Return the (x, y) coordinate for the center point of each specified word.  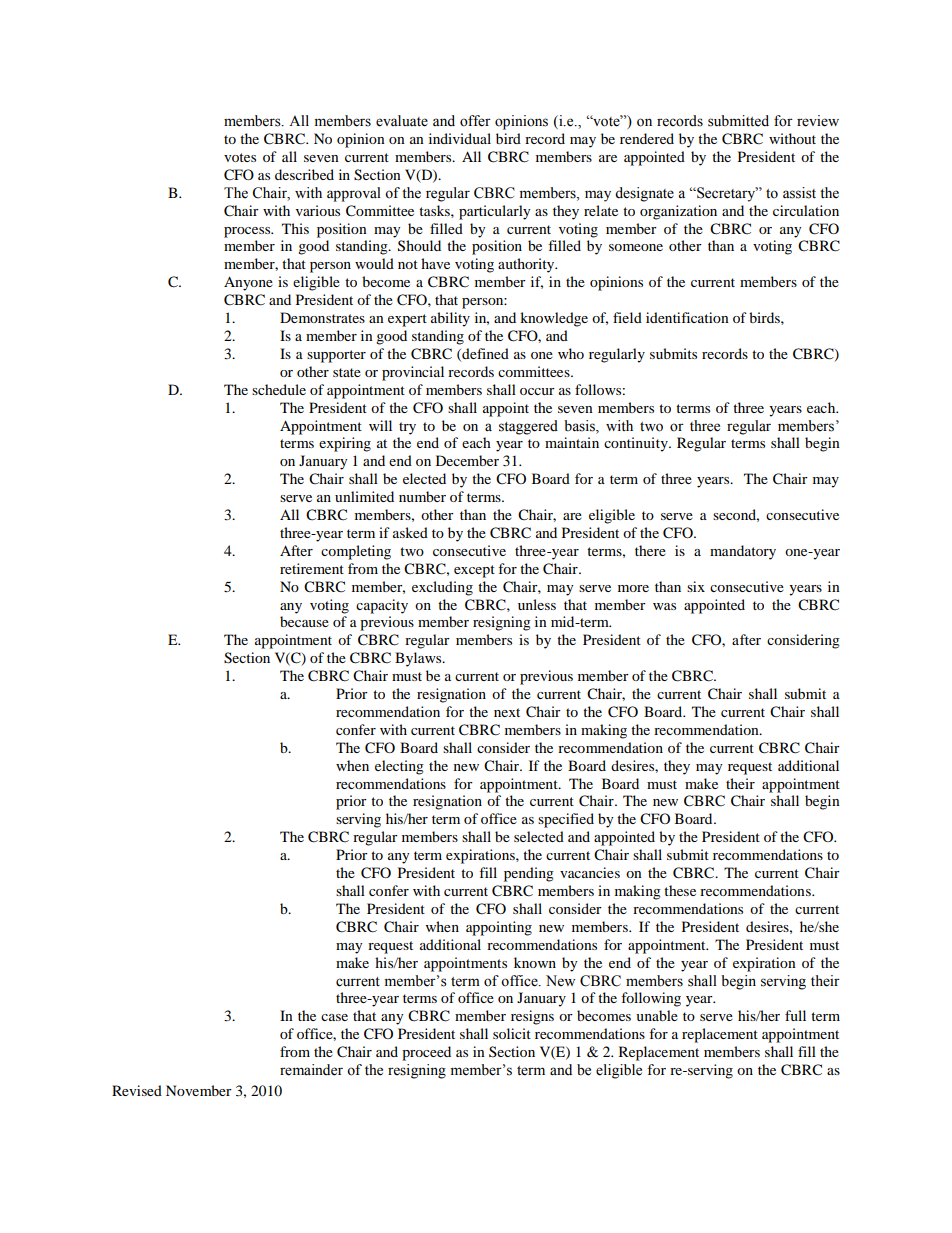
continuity (637, 444)
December (467, 460)
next (507, 712)
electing (399, 767)
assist (799, 193)
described (304, 174)
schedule (279, 389)
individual (460, 138)
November (199, 1090)
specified (566, 820)
